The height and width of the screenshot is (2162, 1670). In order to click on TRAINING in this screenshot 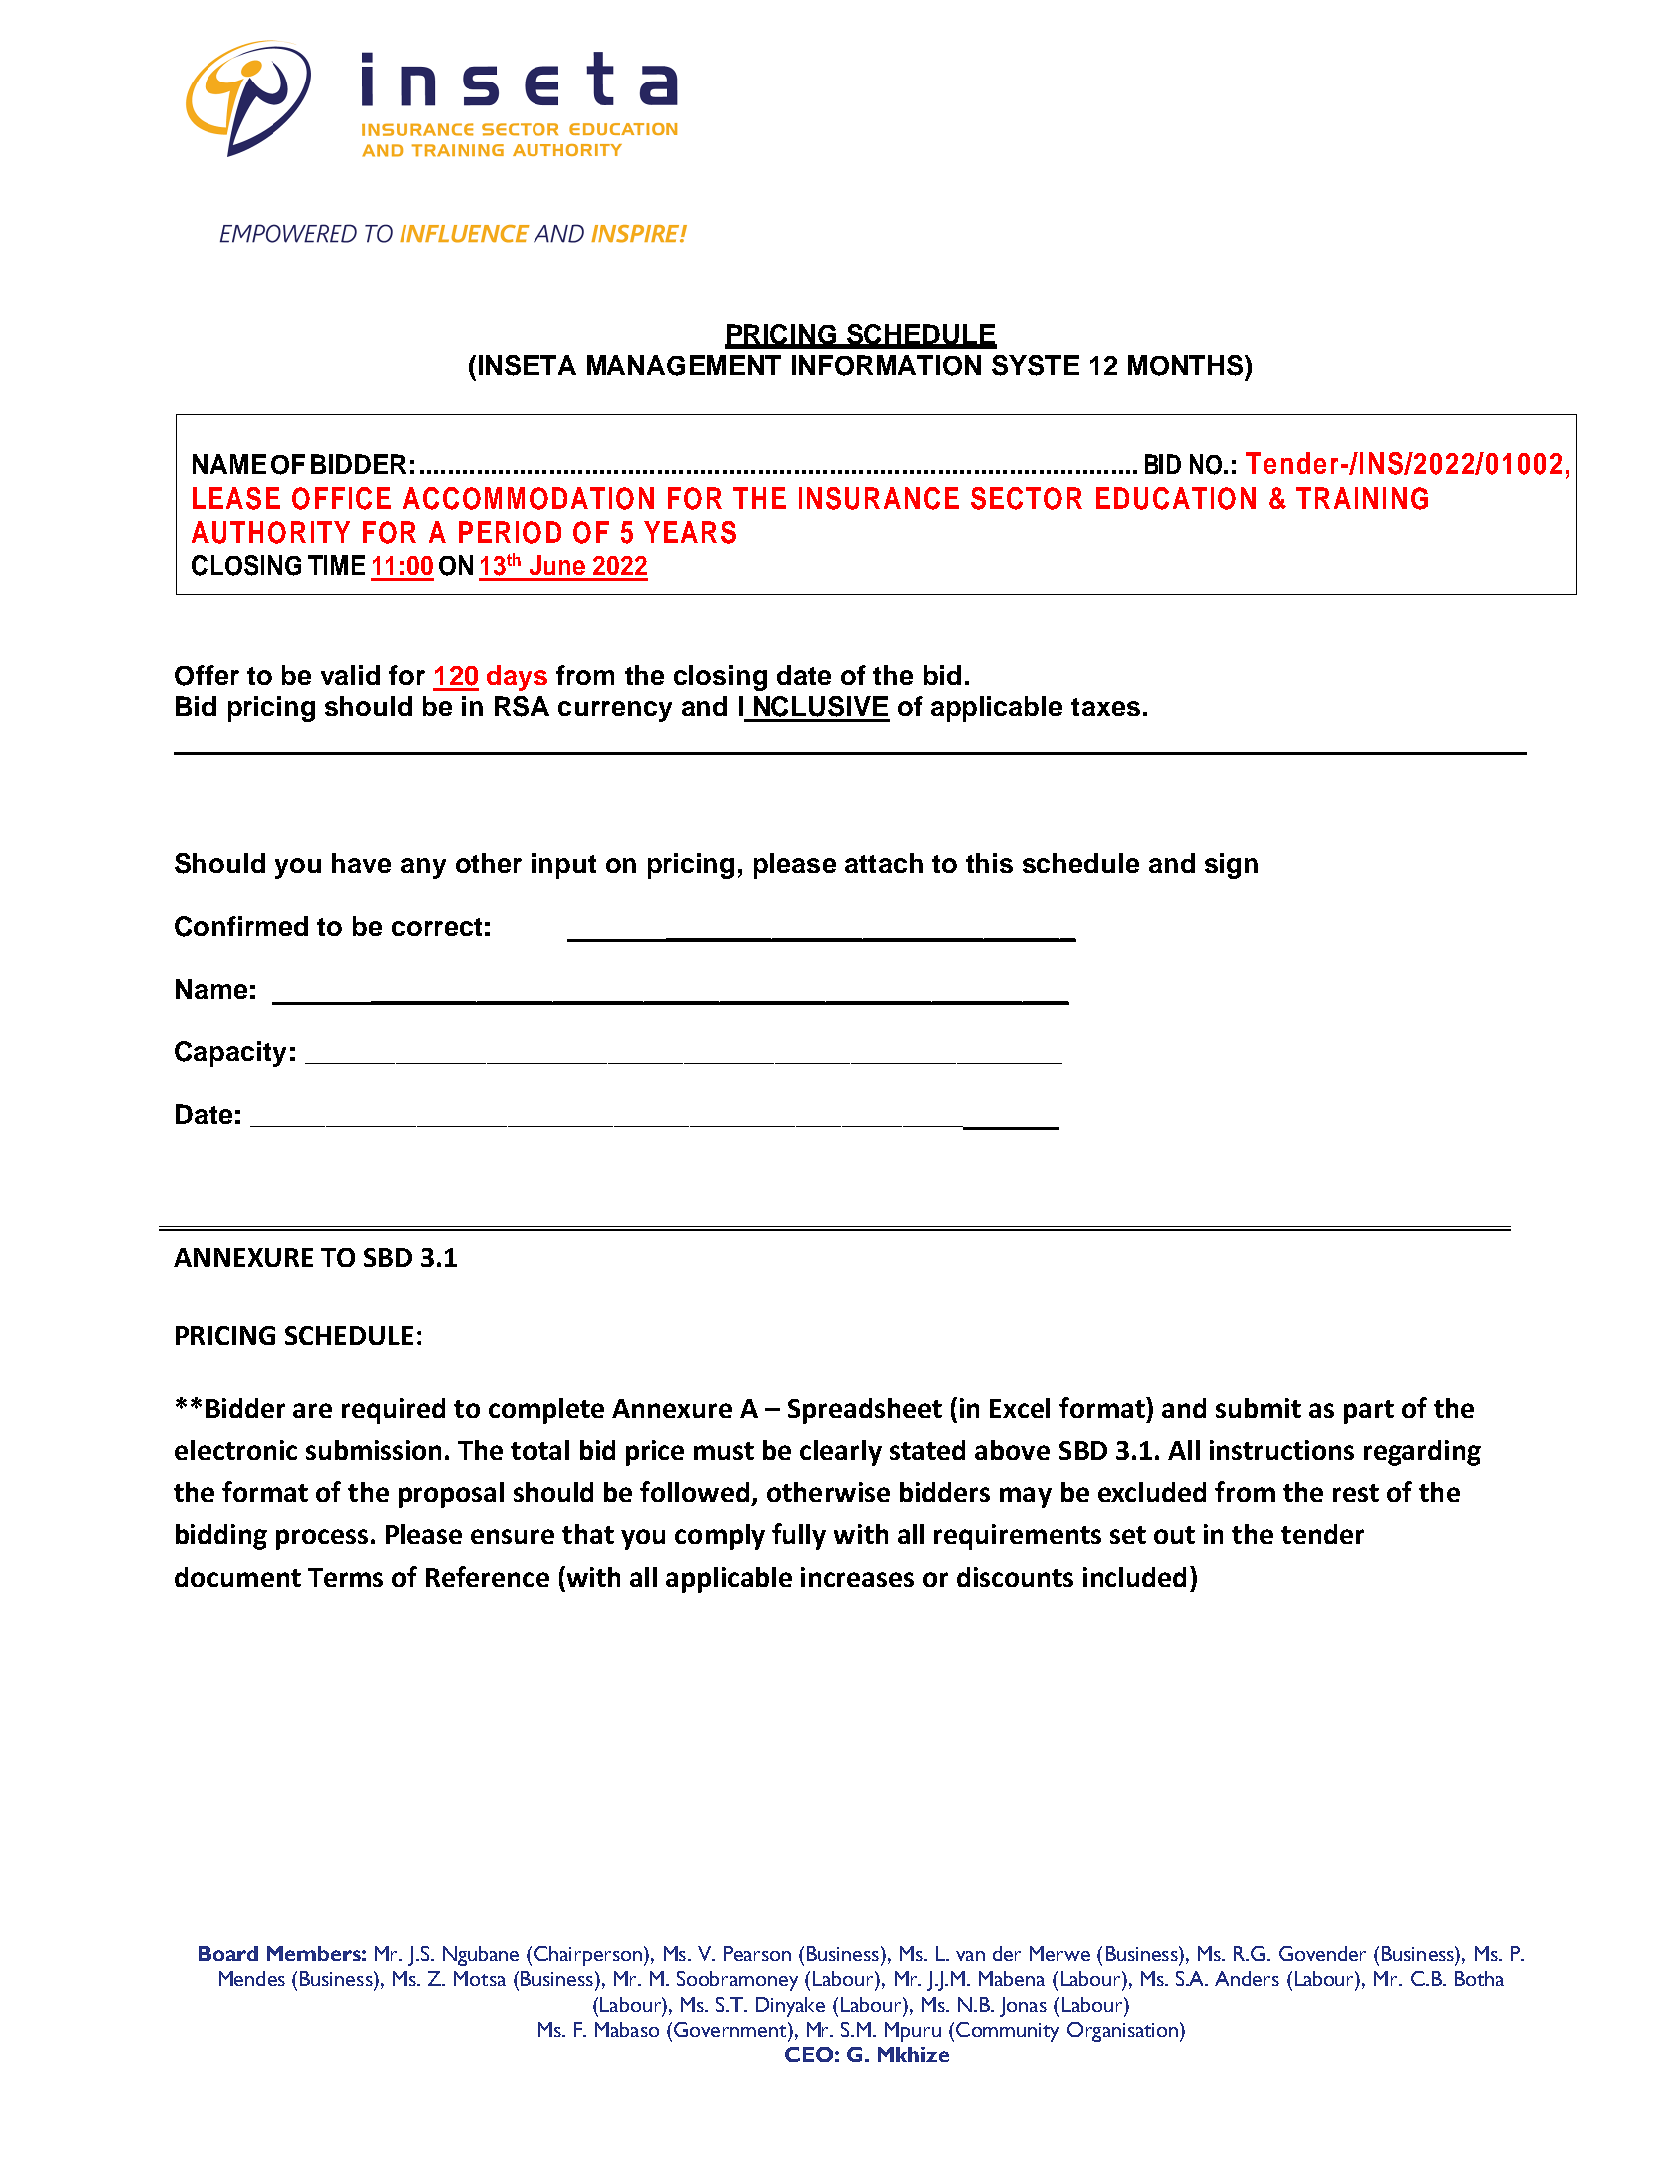, I will do `click(1362, 498)`.
